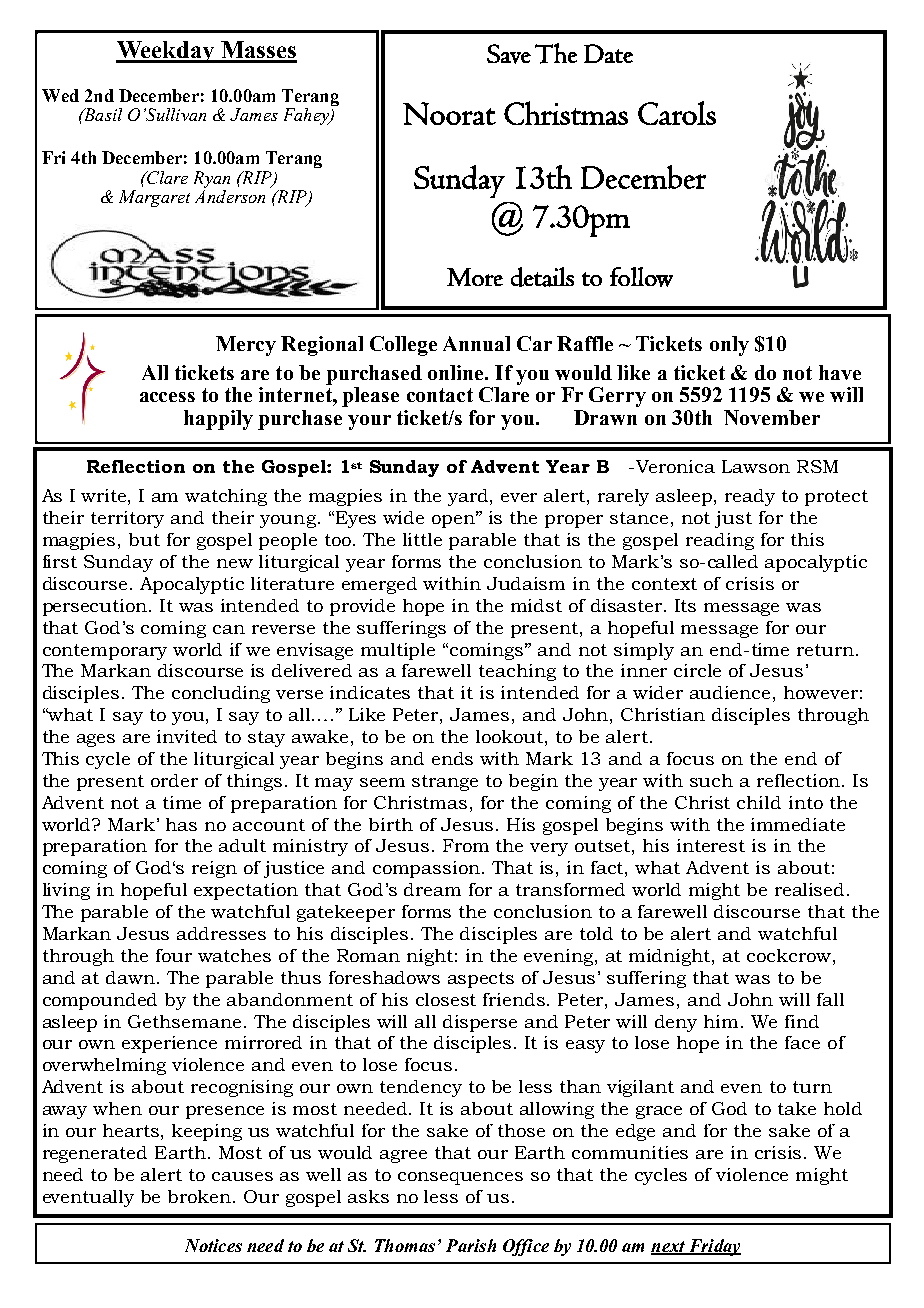 This image has width=924, height=1308. I want to click on circle, so click(697, 670).
